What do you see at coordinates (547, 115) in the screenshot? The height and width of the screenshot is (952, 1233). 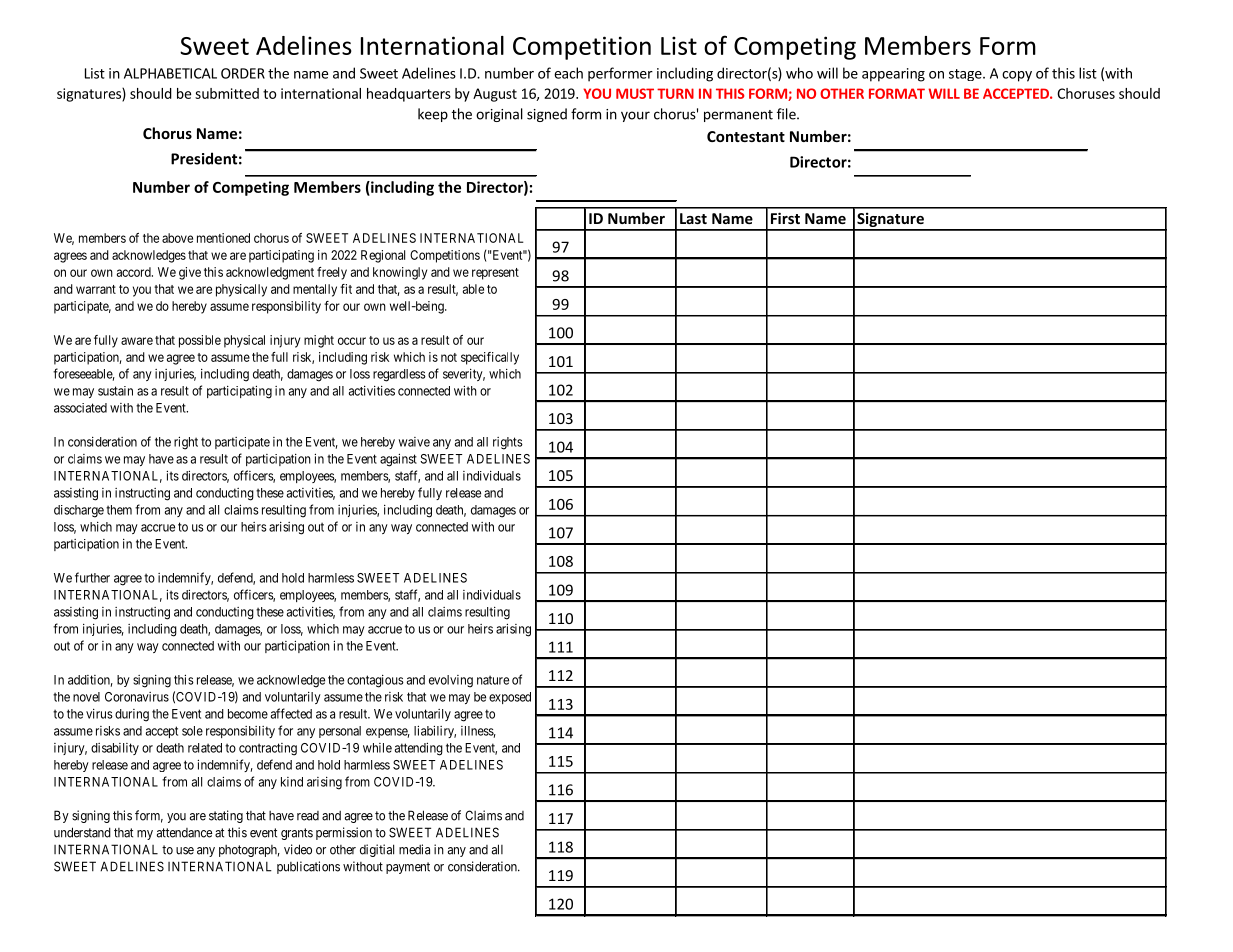 I see `signed` at bounding box center [547, 115].
